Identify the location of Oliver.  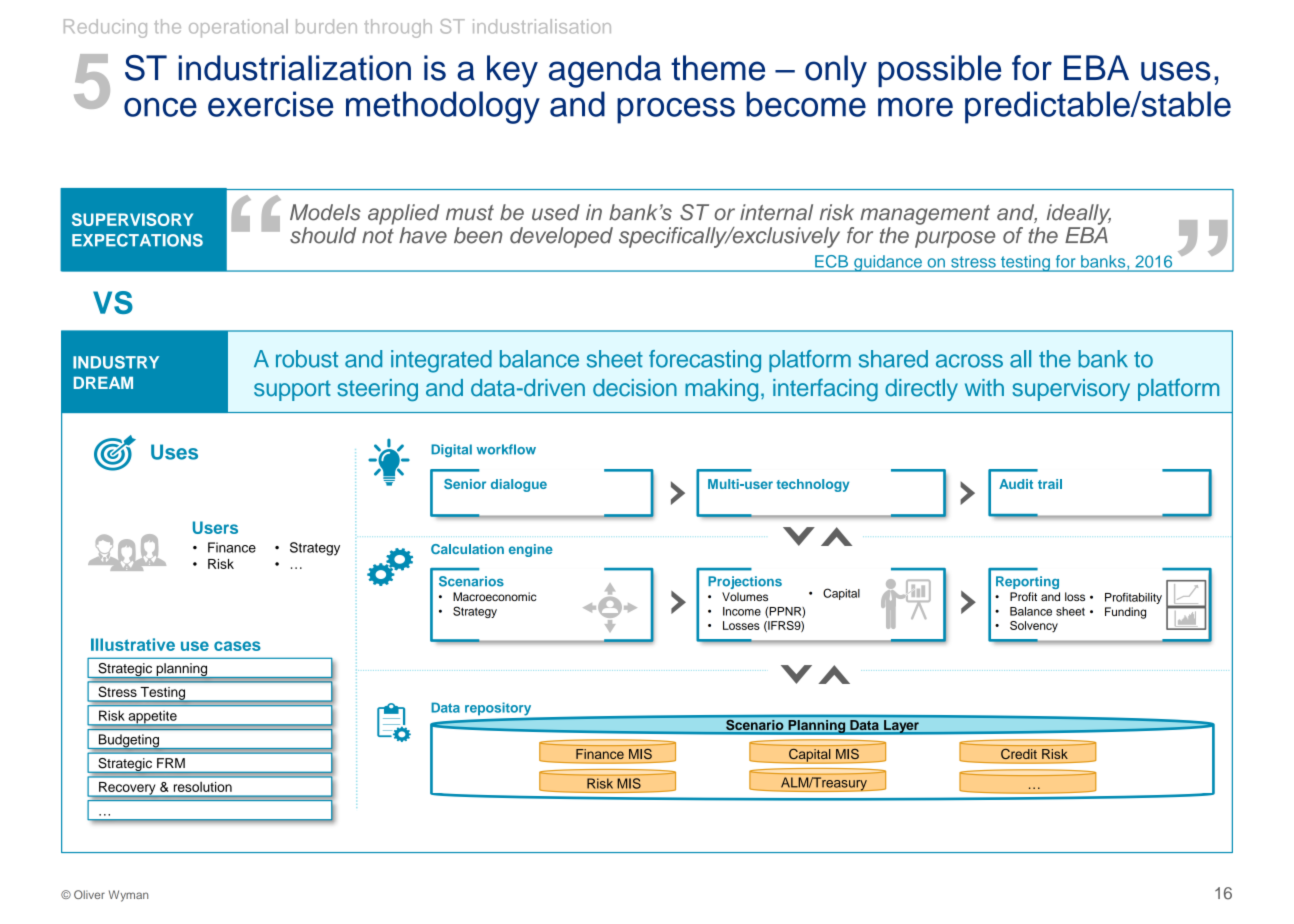
(89, 894).
